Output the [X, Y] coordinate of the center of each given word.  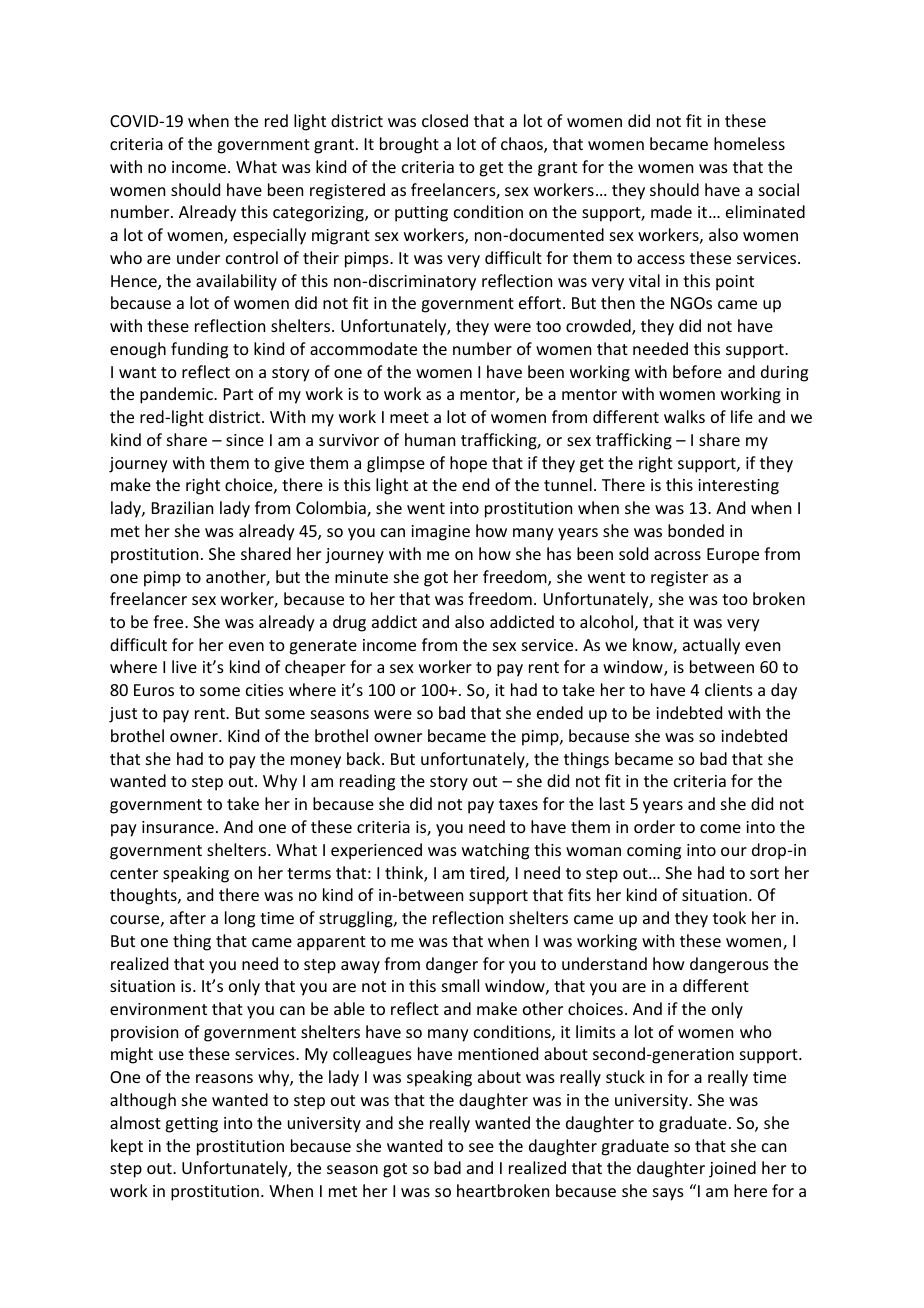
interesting [738, 487]
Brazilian [182, 507]
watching [495, 851]
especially [269, 236]
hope [468, 464]
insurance [178, 827]
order [654, 826]
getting [191, 1125]
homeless [749, 143]
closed [445, 120]
